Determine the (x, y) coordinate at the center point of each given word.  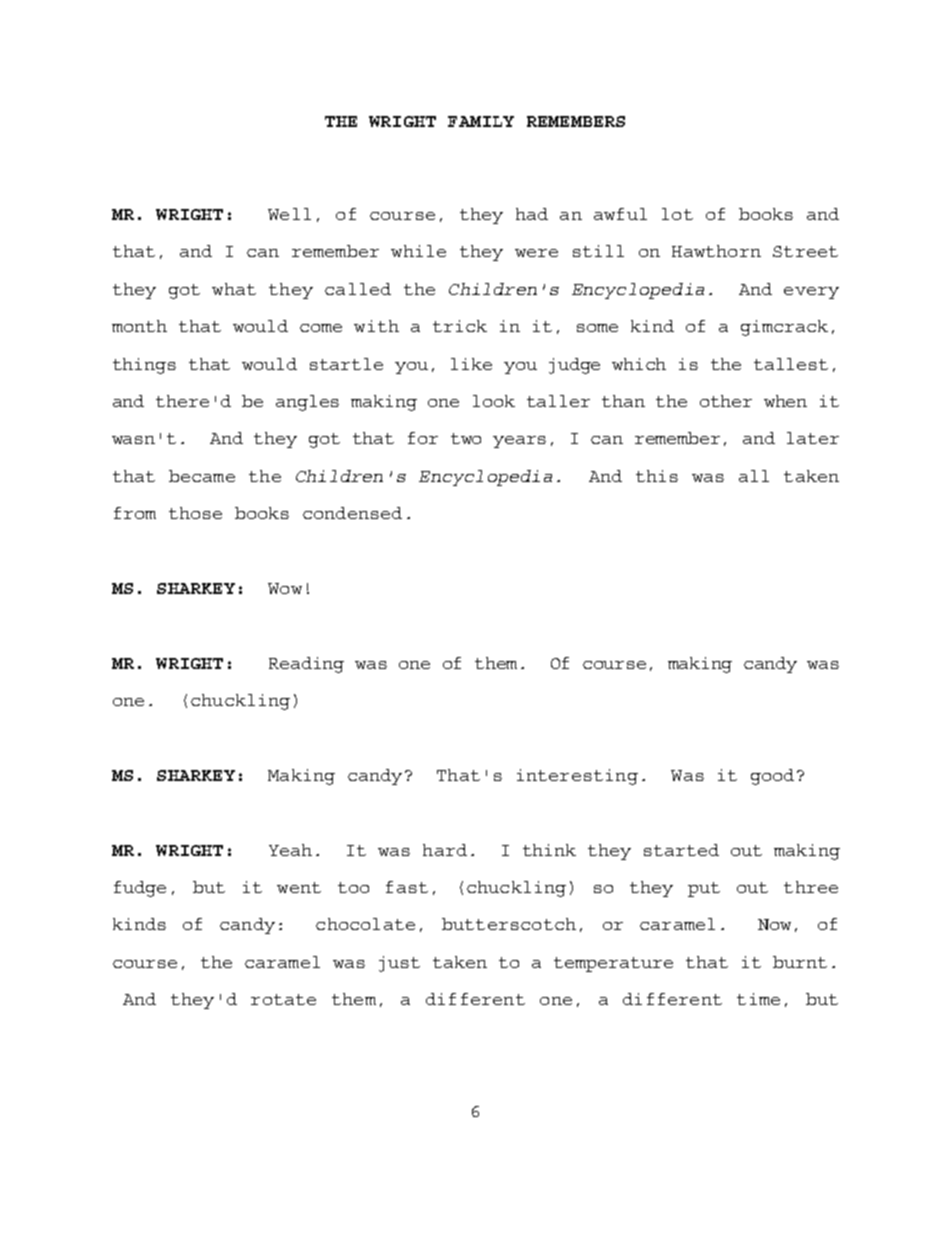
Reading (306, 665)
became (202, 476)
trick (460, 326)
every (811, 293)
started (681, 850)
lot (677, 214)
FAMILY (481, 121)
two (466, 438)
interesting (577, 777)
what (234, 289)
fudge (140, 889)
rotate (283, 999)
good (772, 777)
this (657, 476)
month (139, 326)
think (549, 850)
